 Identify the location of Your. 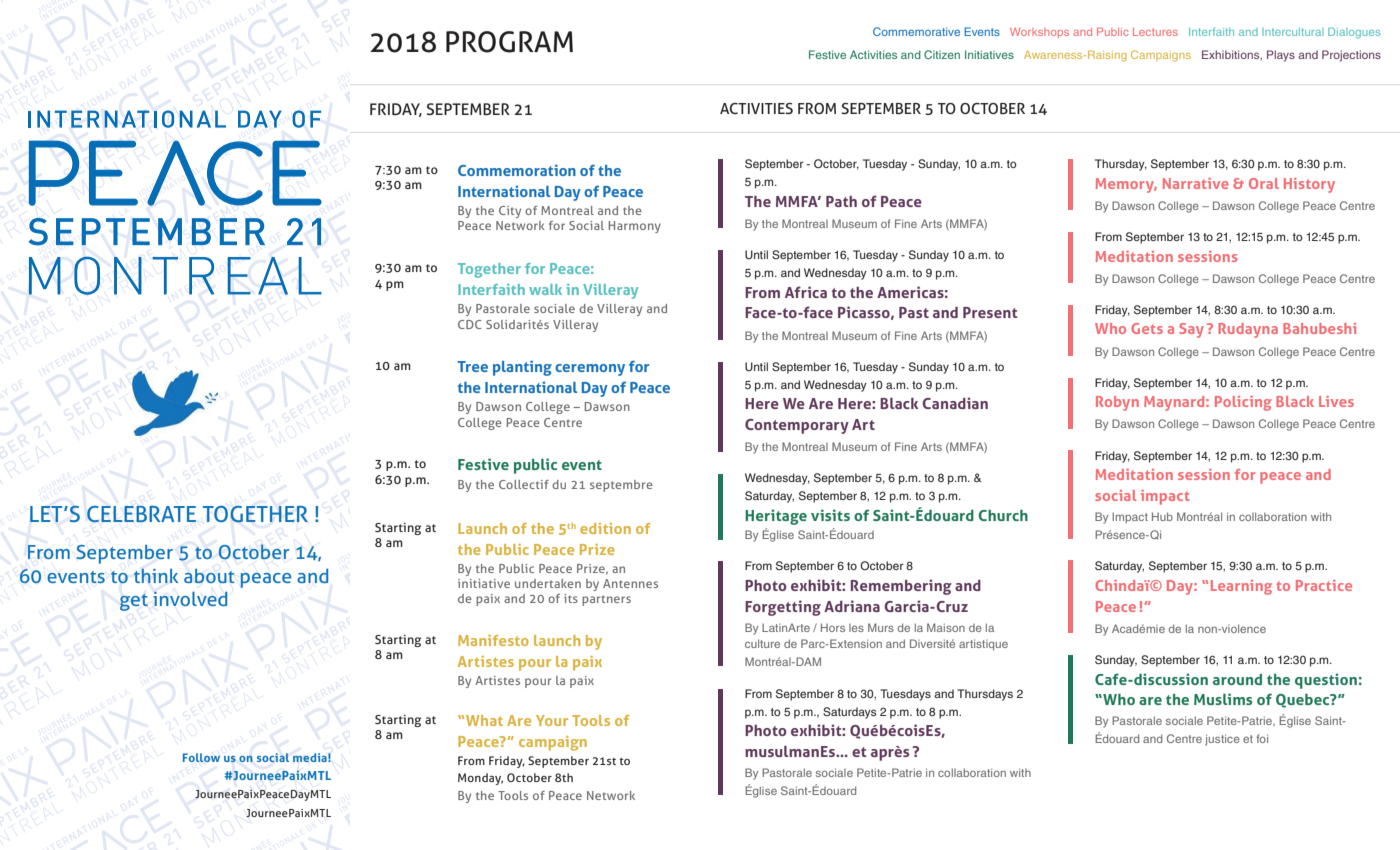
(552, 720).
